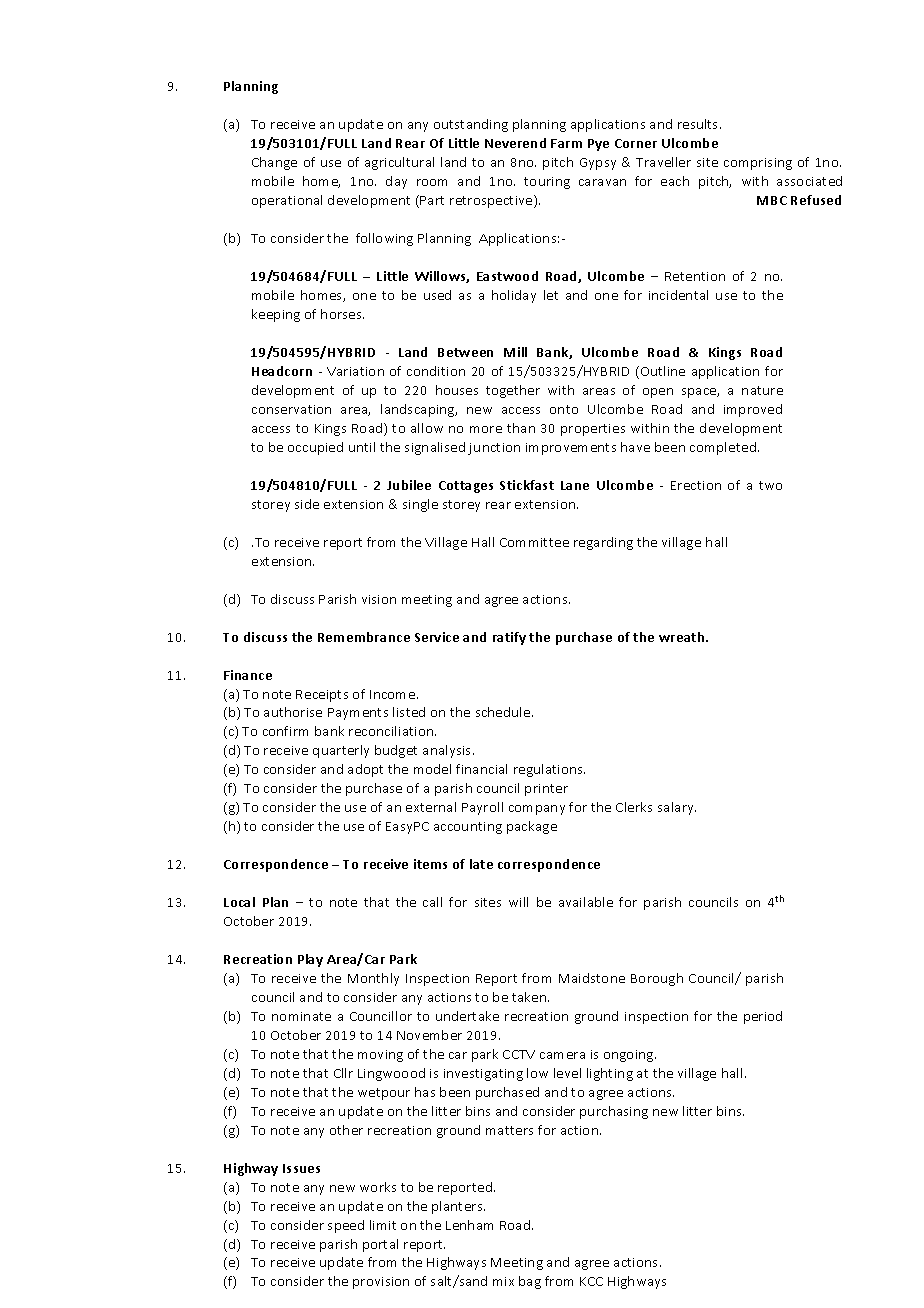 The image size is (924, 1308). Describe the element at coordinates (614, 1112) in the screenshot. I see `purchasing` at that location.
